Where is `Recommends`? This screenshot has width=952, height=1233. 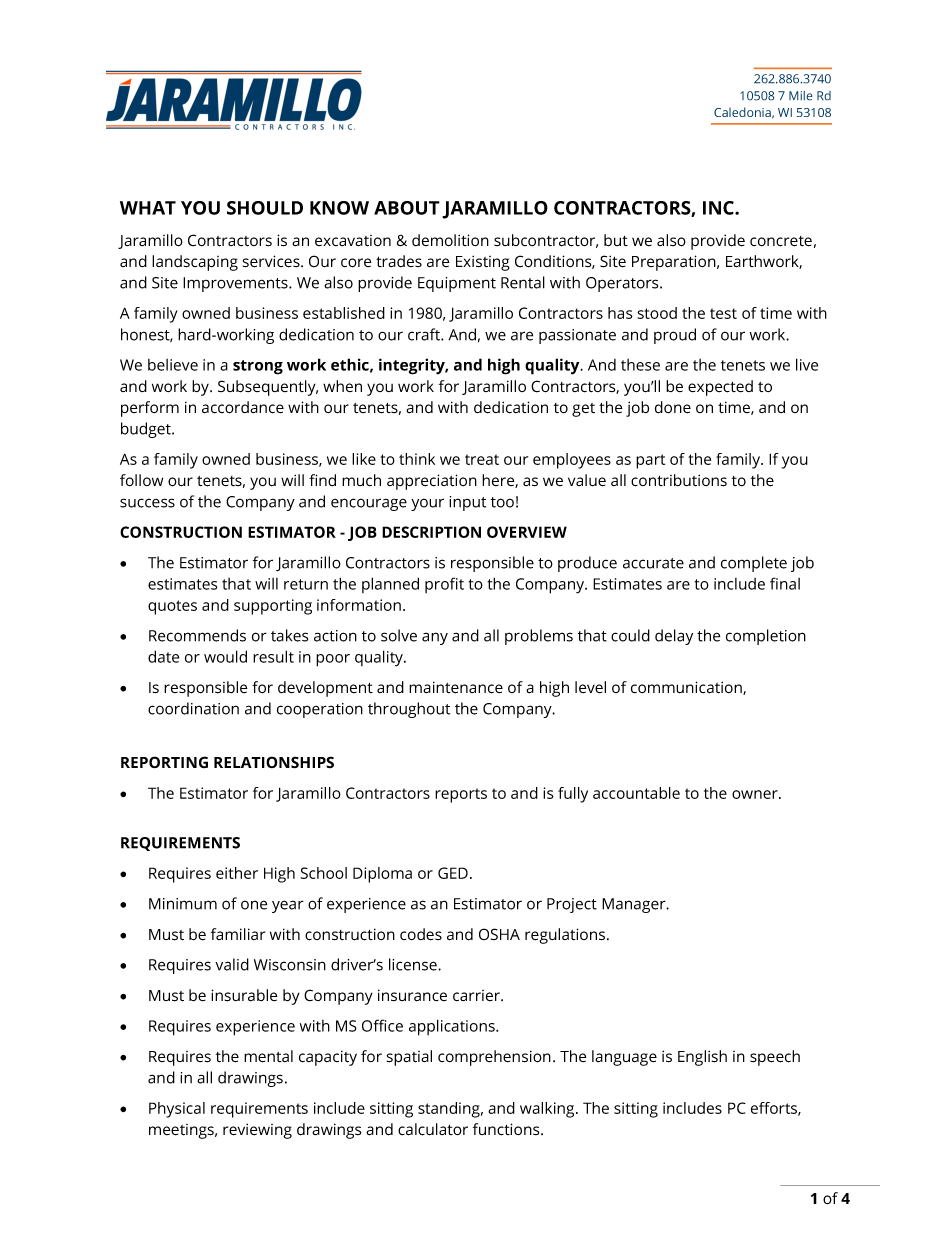 Recommends is located at coordinates (197, 635).
